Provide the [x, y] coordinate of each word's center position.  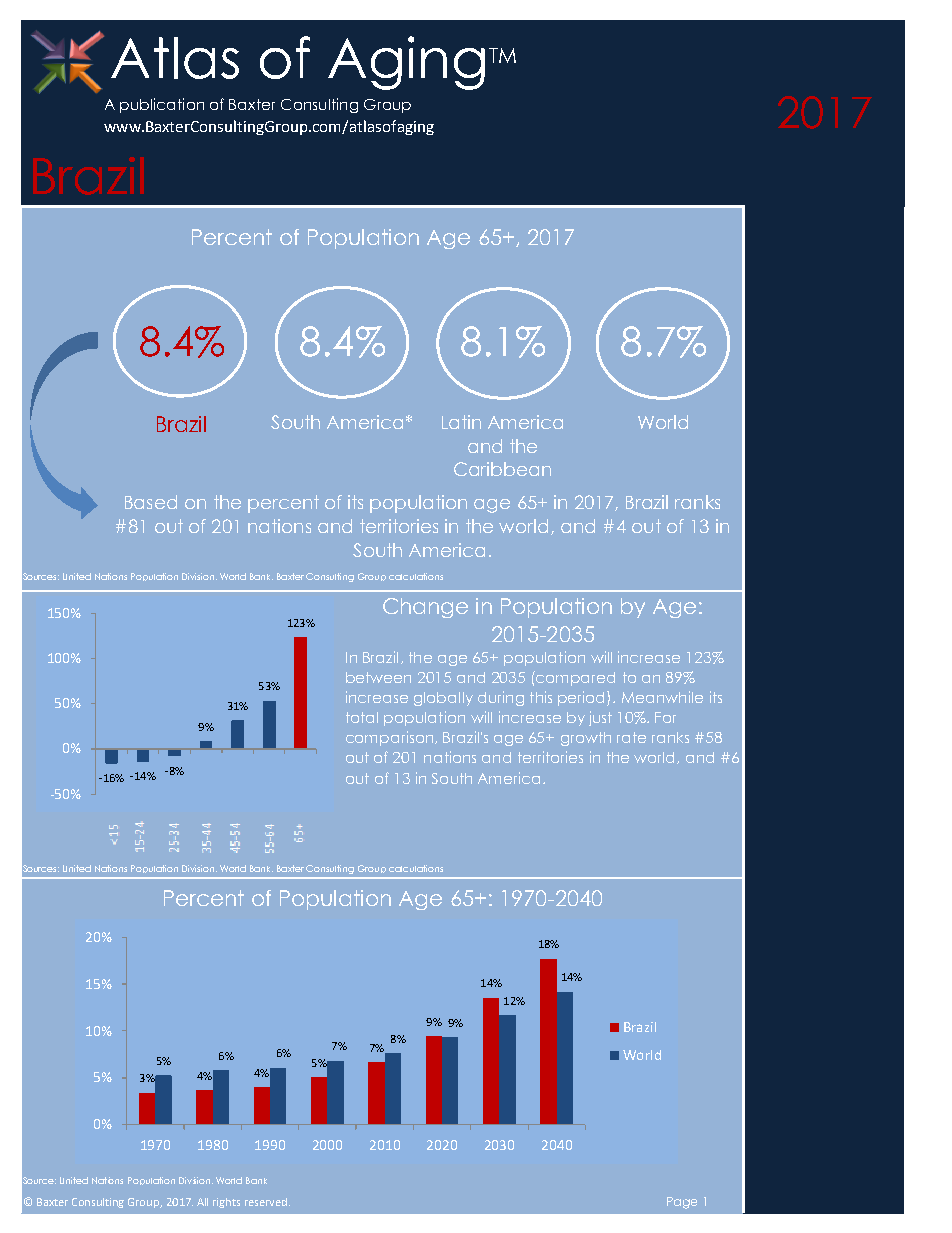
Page [682, 1203]
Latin [461, 422]
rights [226, 1203]
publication [162, 105]
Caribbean [502, 469]
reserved [267, 1202]
